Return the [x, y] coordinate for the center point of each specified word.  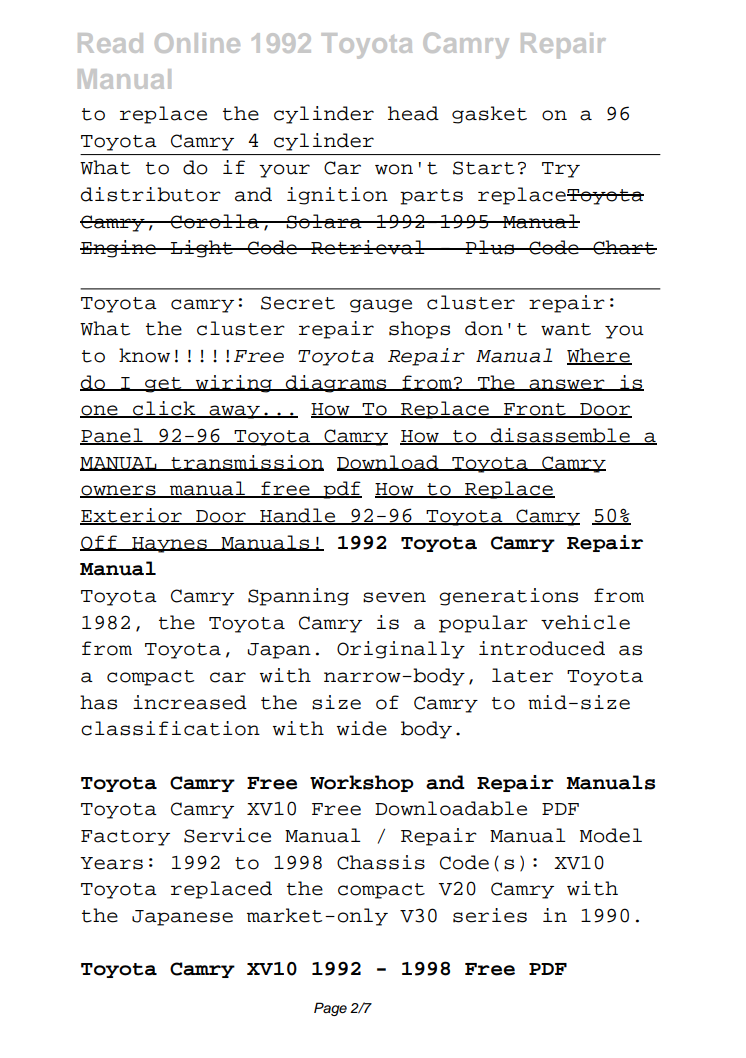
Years [111, 863]
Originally [401, 650]
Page [330, 1009]
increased [190, 702]
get [163, 385]
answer [567, 385]
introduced [542, 648]
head [413, 113]
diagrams [336, 384]
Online [197, 43]
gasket [489, 115]
